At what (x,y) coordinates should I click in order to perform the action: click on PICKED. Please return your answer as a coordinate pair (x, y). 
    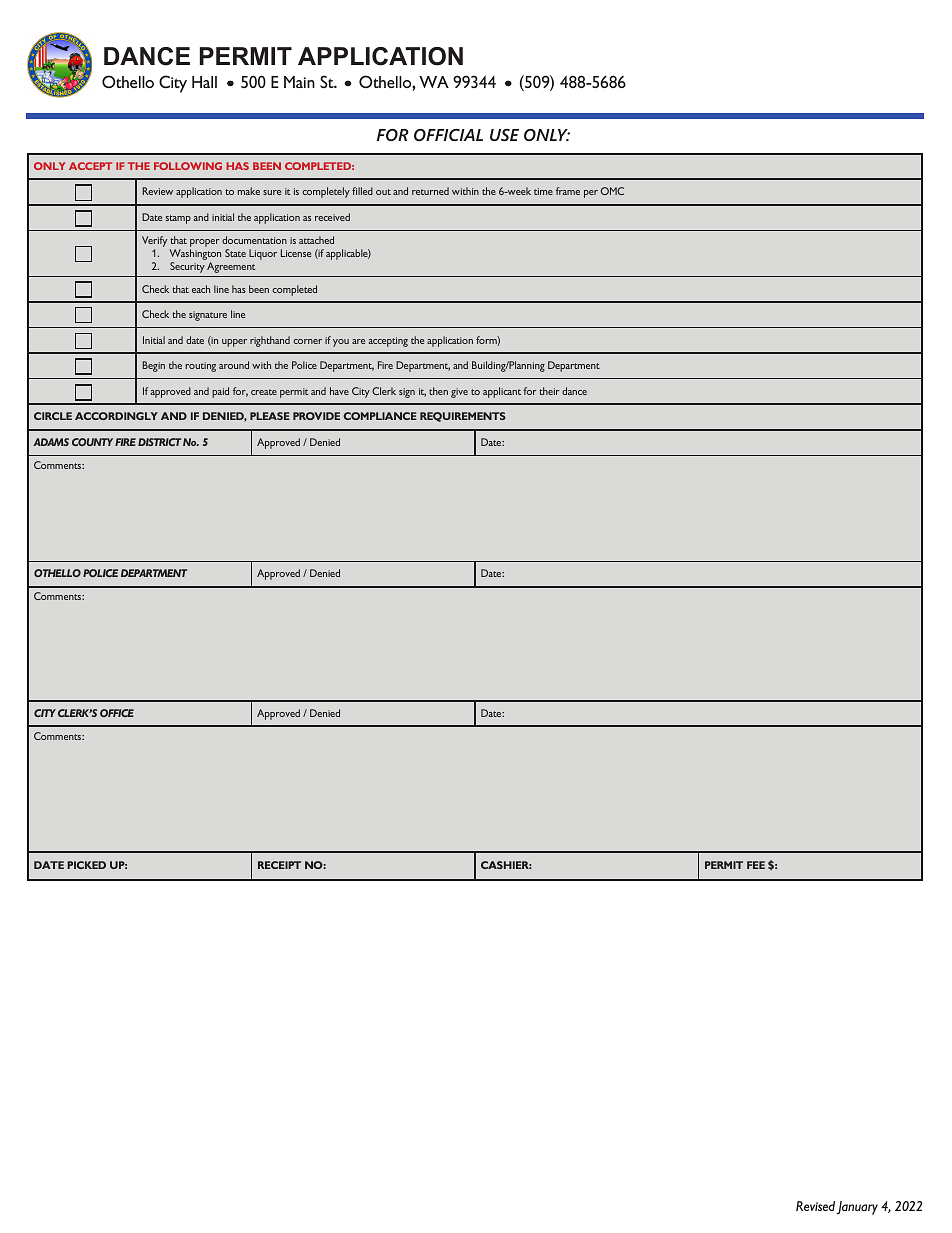
    Looking at the image, I should click on (86, 865).
